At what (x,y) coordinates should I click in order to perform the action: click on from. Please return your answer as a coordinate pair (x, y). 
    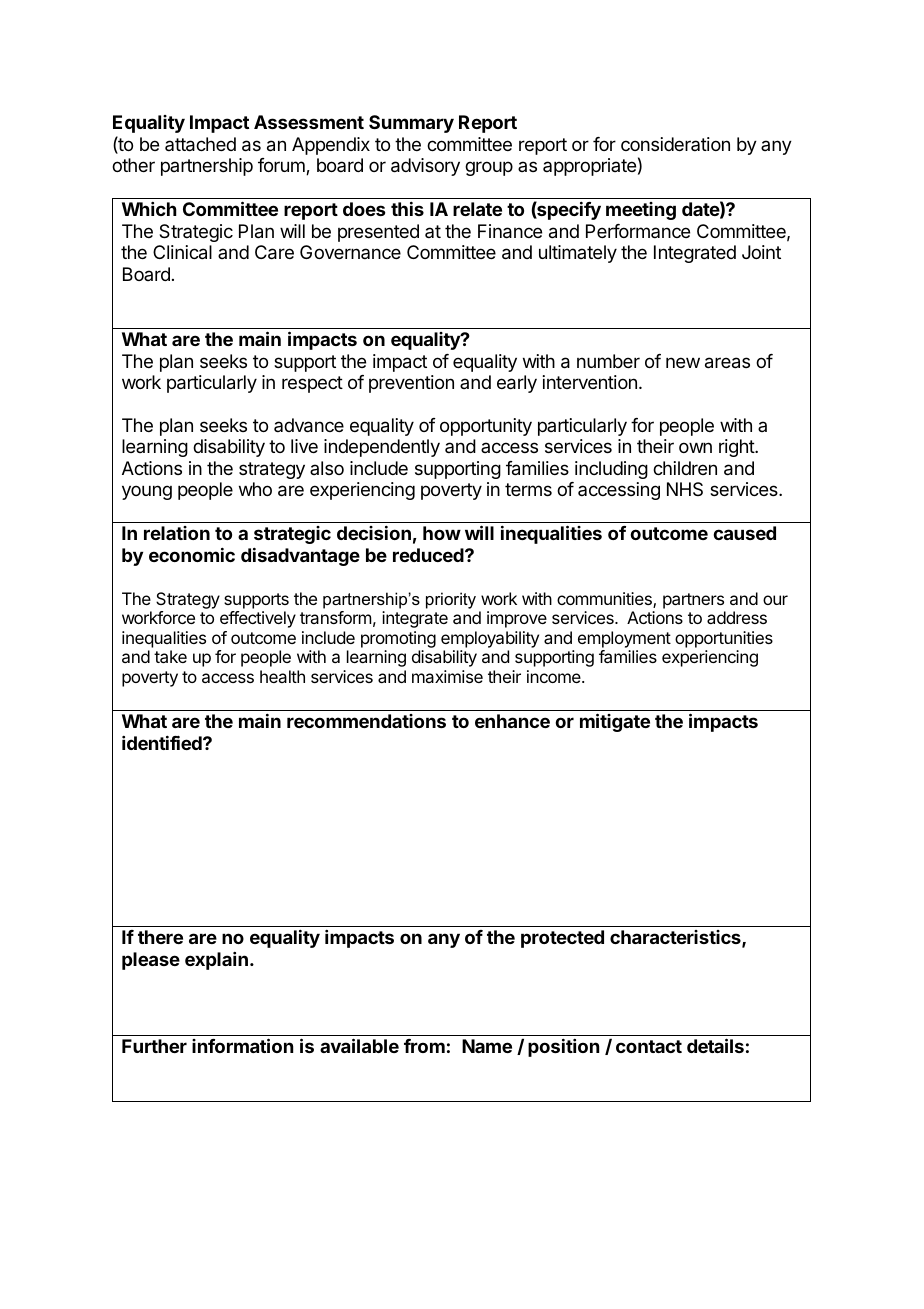
    Looking at the image, I should click on (424, 1046).
